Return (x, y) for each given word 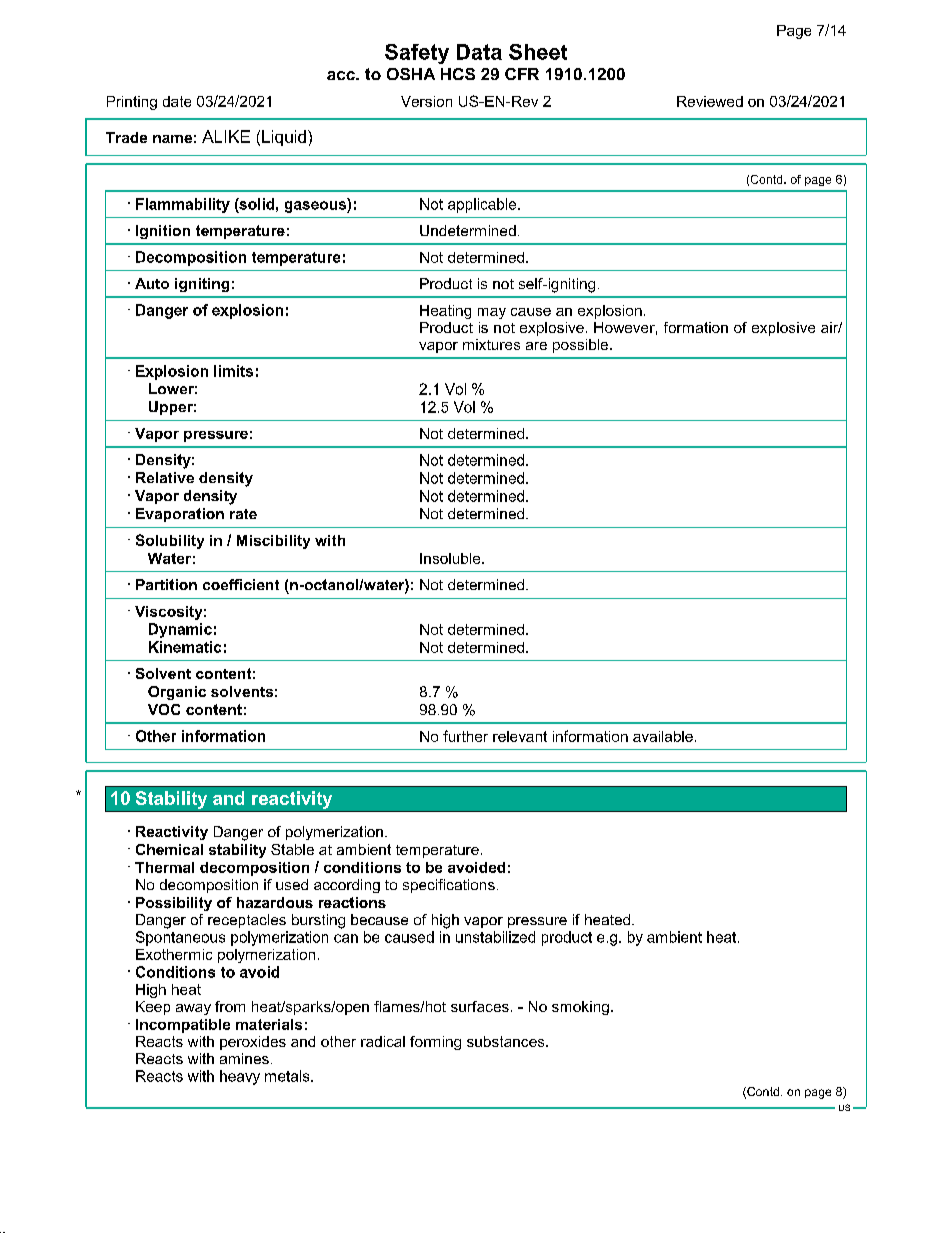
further (465, 736)
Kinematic (185, 647)
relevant (520, 736)
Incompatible (183, 1026)
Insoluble (451, 558)
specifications (449, 886)
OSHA (411, 74)
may (492, 313)
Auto (152, 283)
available (663, 736)
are (536, 346)
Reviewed (710, 101)
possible (582, 346)
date (177, 101)
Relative (165, 477)
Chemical (169, 849)
